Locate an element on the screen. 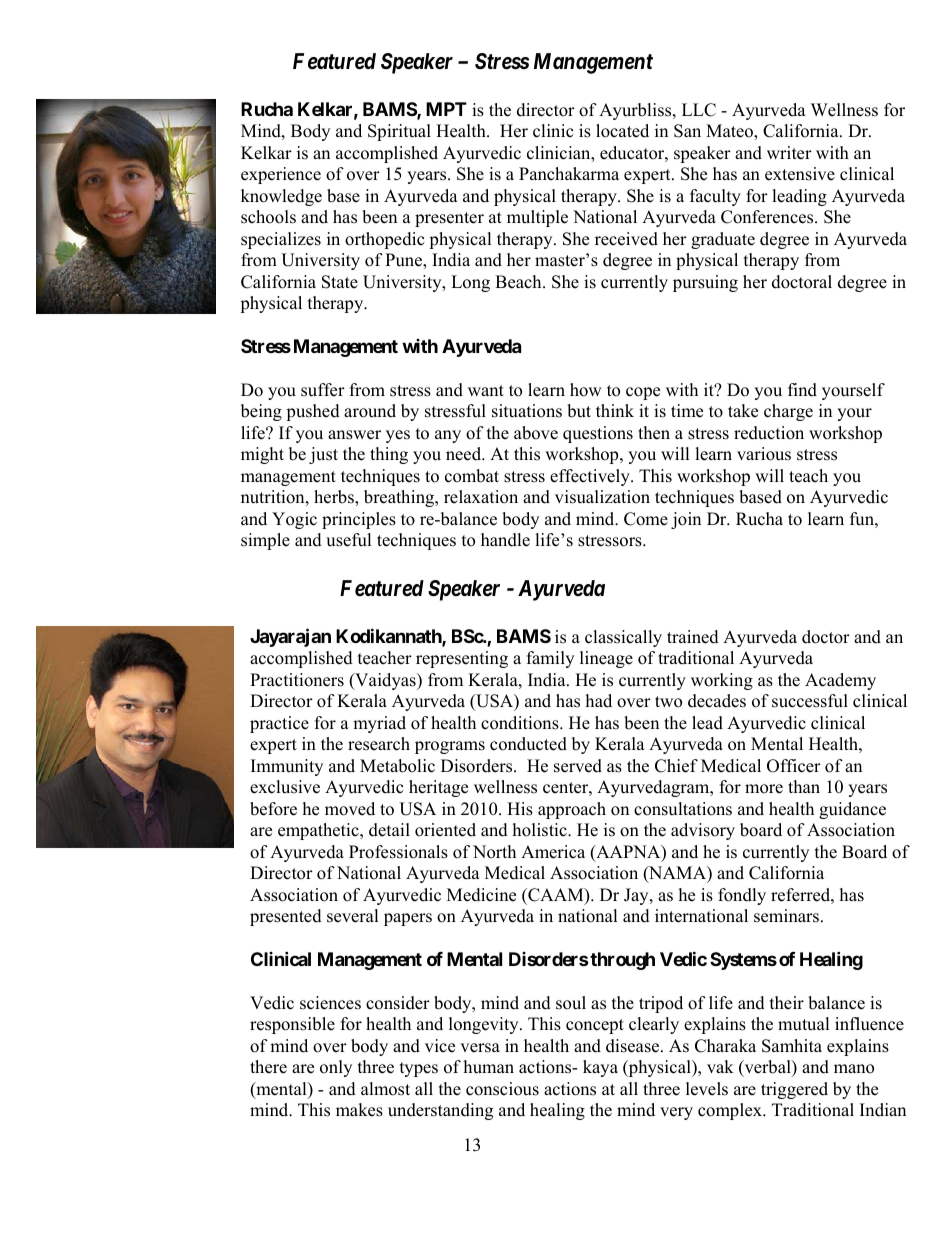 The height and width of the screenshot is (1233, 952). family is located at coordinates (550, 659).
